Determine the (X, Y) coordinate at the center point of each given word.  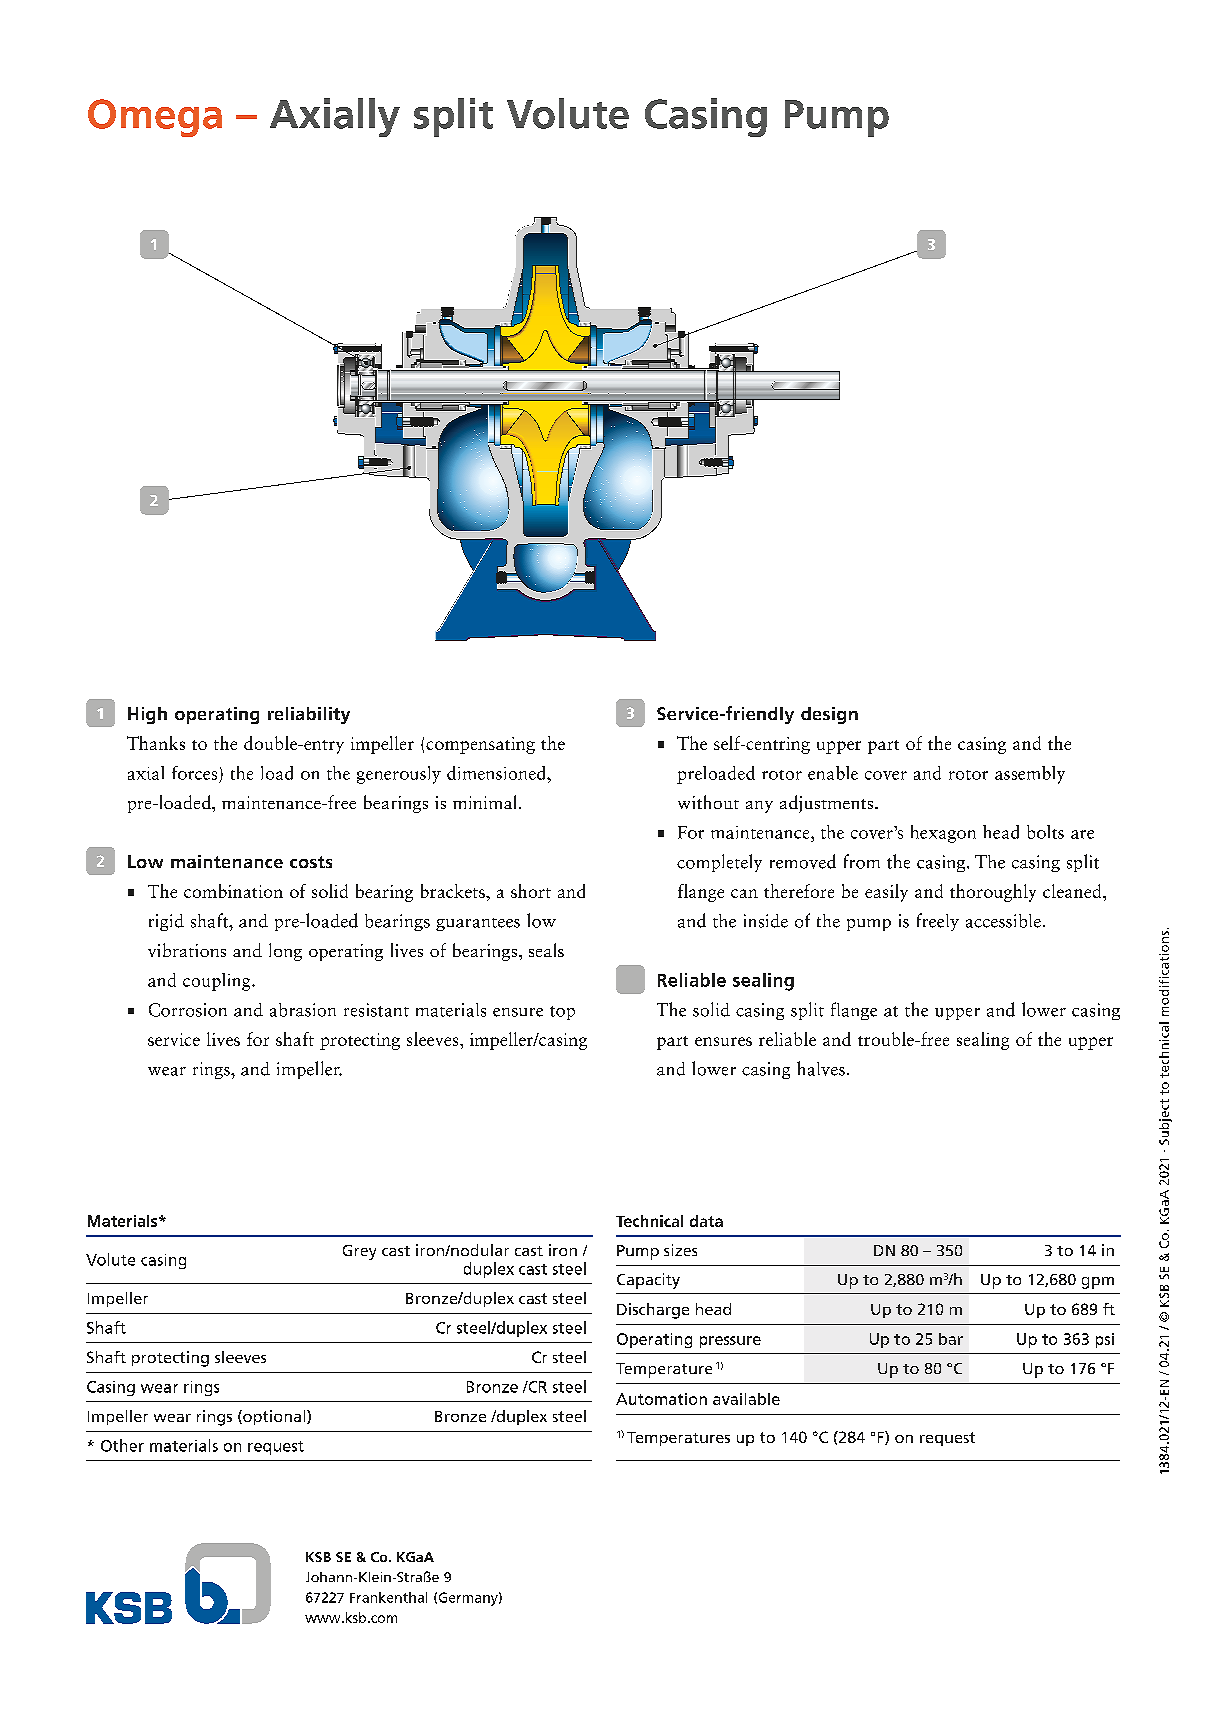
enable (833, 773)
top (562, 1013)
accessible (1003, 921)
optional (274, 1417)
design (829, 715)
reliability (309, 715)
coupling (218, 982)
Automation (661, 1399)
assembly (1030, 775)
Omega (155, 118)
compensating (480, 745)
